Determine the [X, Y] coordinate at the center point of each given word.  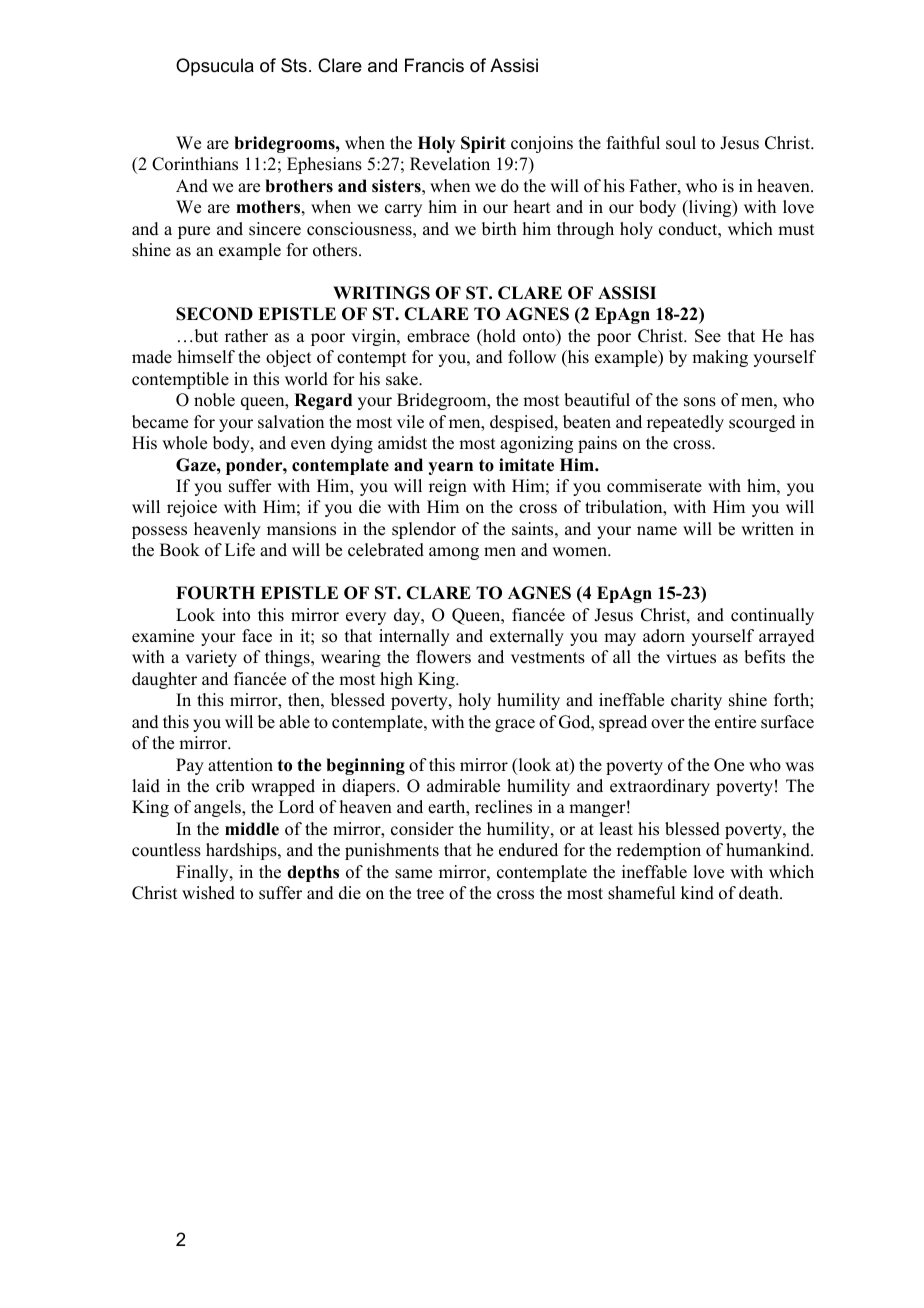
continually [772, 616]
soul [681, 143]
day [408, 616]
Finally [203, 873]
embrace [438, 336]
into [236, 615]
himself [206, 357]
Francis [434, 65]
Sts [294, 65]
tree [430, 894]
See [708, 336]
